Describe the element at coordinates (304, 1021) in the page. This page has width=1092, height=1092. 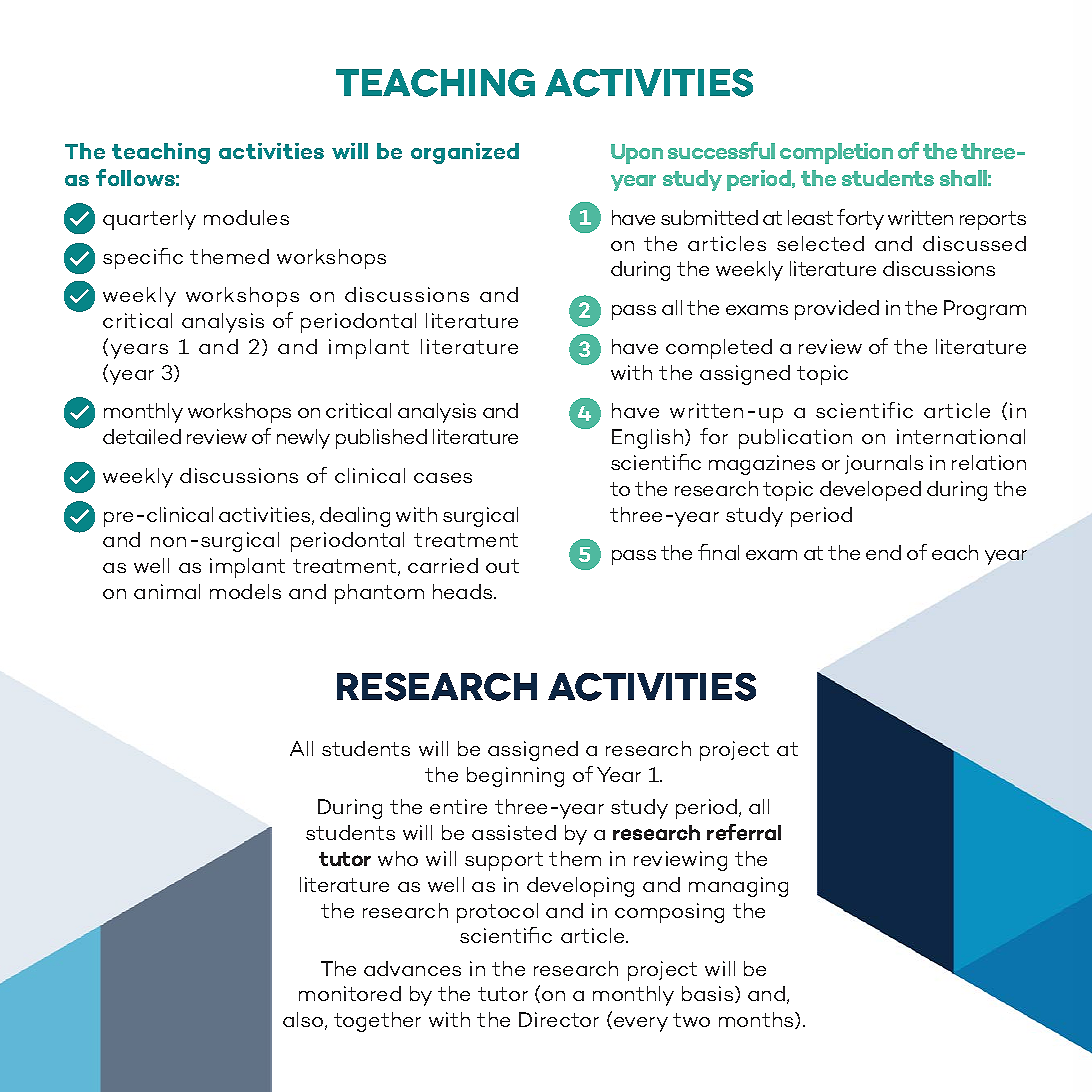
I see `also` at that location.
